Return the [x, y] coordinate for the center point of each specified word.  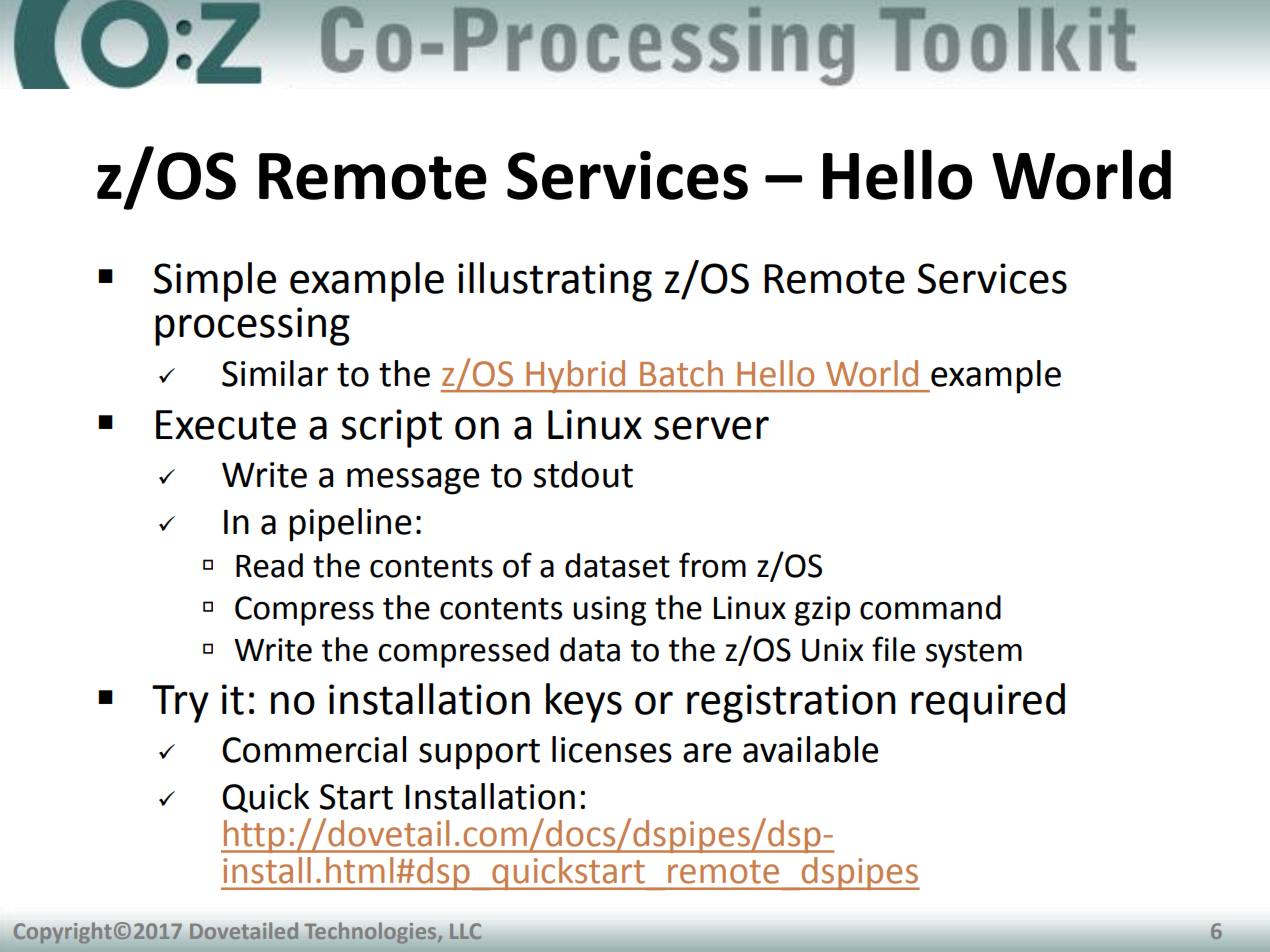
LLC [465, 931]
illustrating [555, 282]
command [930, 607]
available [811, 749]
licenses [612, 749]
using [609, 611]
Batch [681, 373]
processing [252, 326]
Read [269, 565]
